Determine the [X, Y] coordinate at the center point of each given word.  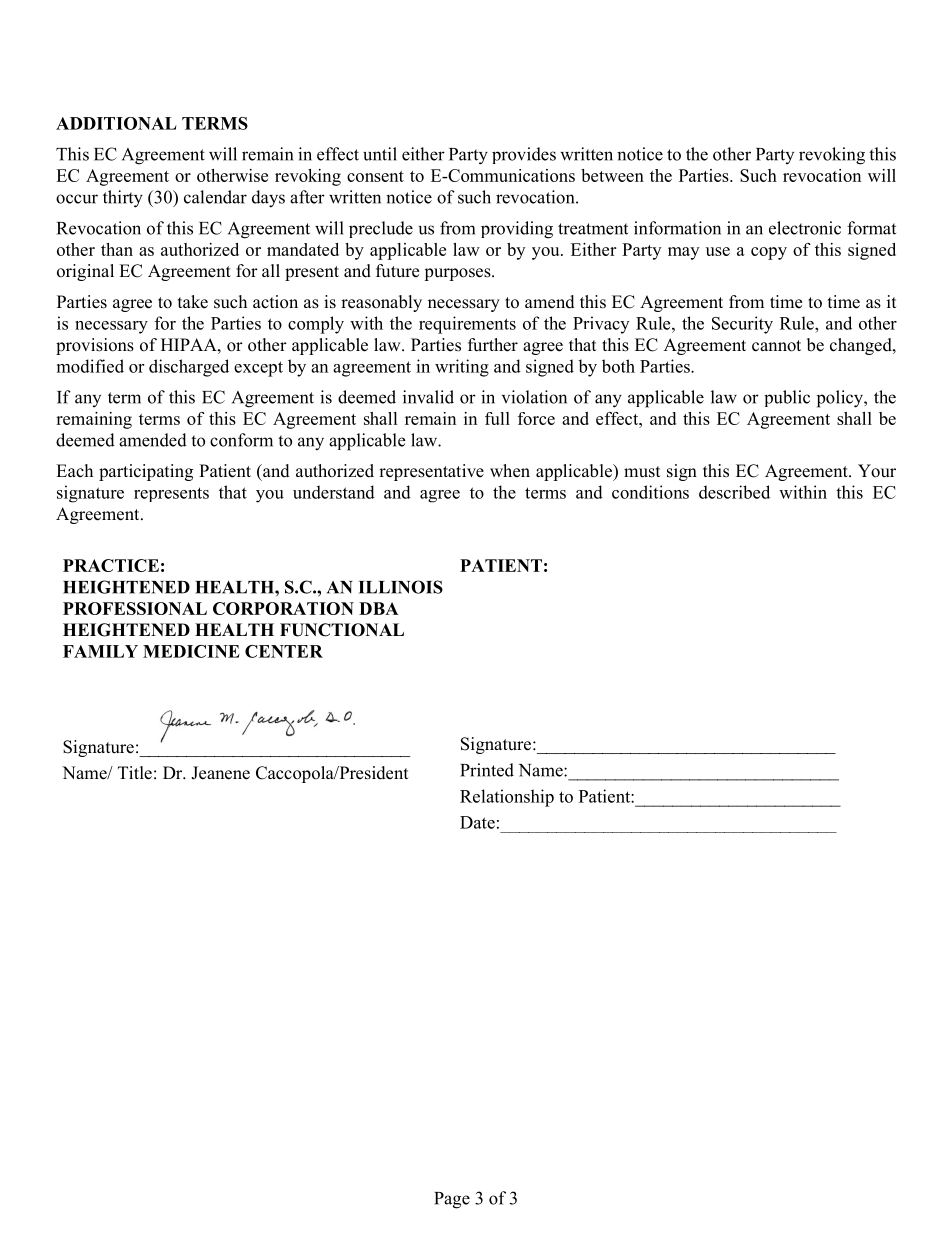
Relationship [507, 798]
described [734, 492]
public [787, 398]
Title [135, 773]
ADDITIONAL [116, 123]
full [497, 418]
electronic [805, 228]
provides [524, 155]
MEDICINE [191, 651]
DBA [379, 608]
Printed [487, 770]
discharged [189, 368]
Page [452, 1200]
